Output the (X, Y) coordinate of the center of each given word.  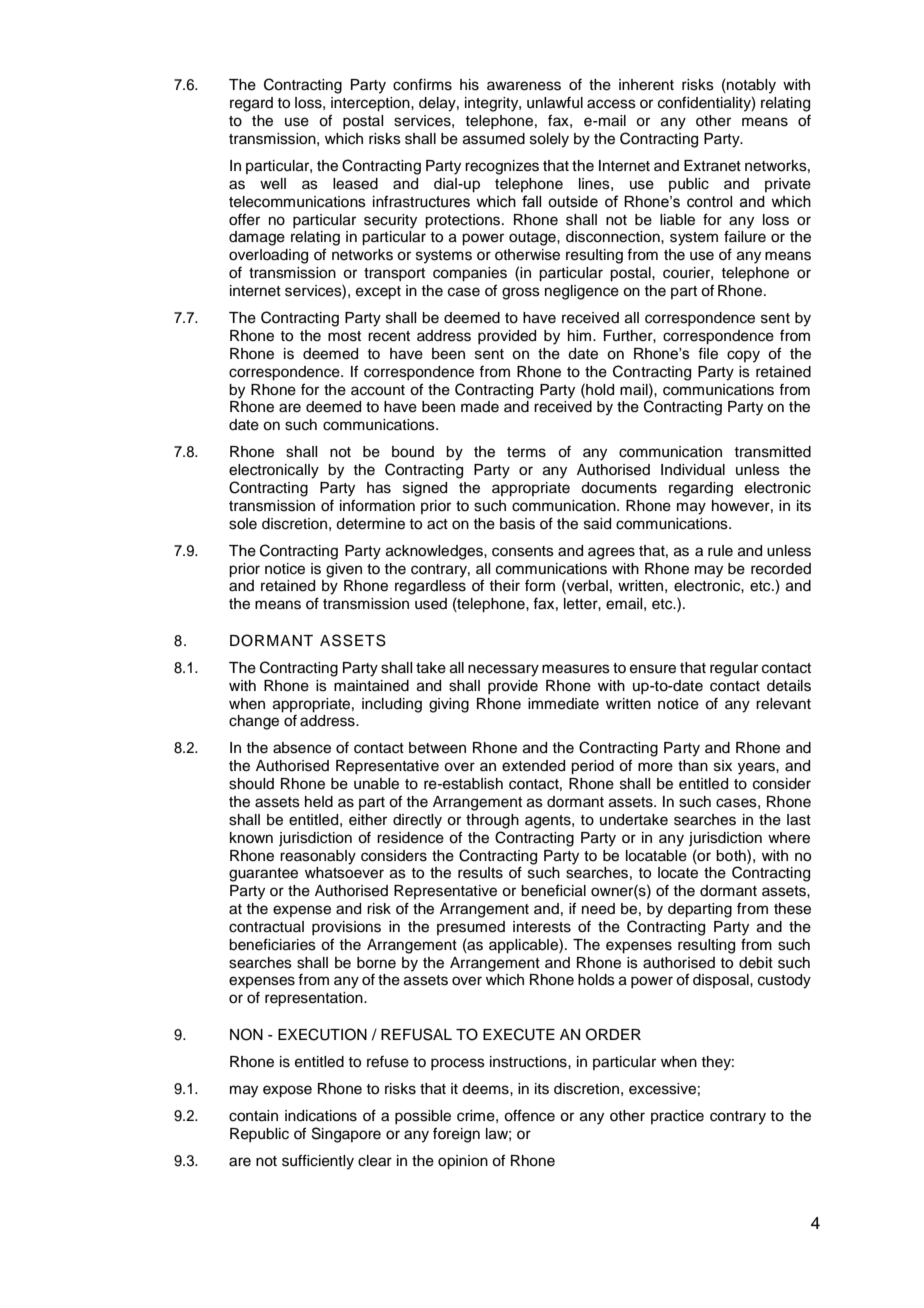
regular (734, 669)
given (344, 570)
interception (371, 104)
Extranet (712, 166)
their (504, 586)
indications (321, 1116)
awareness (524, 86)
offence (529, 1115)
